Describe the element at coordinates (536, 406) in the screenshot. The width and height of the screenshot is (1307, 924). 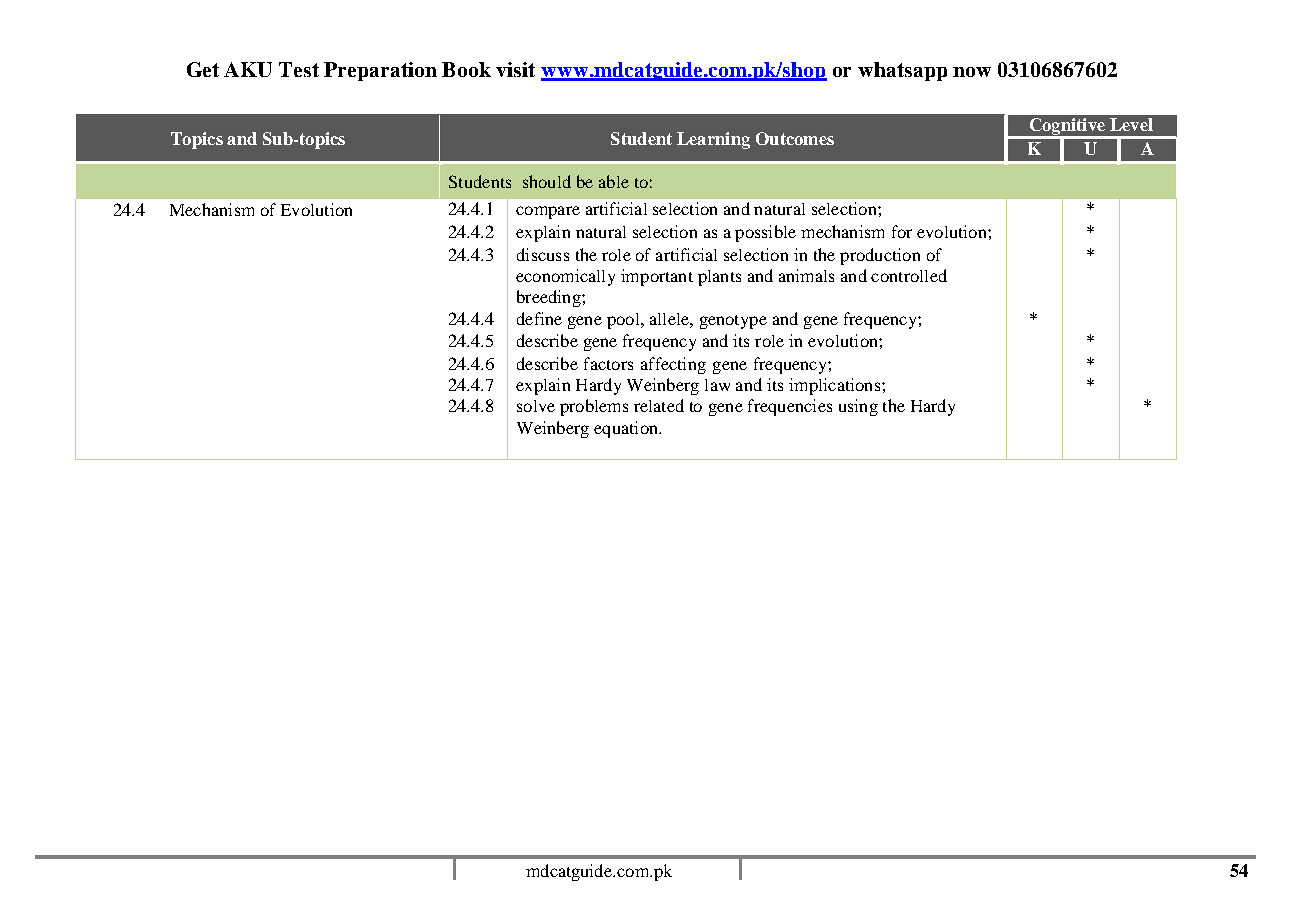
I see `solve` at that location.
